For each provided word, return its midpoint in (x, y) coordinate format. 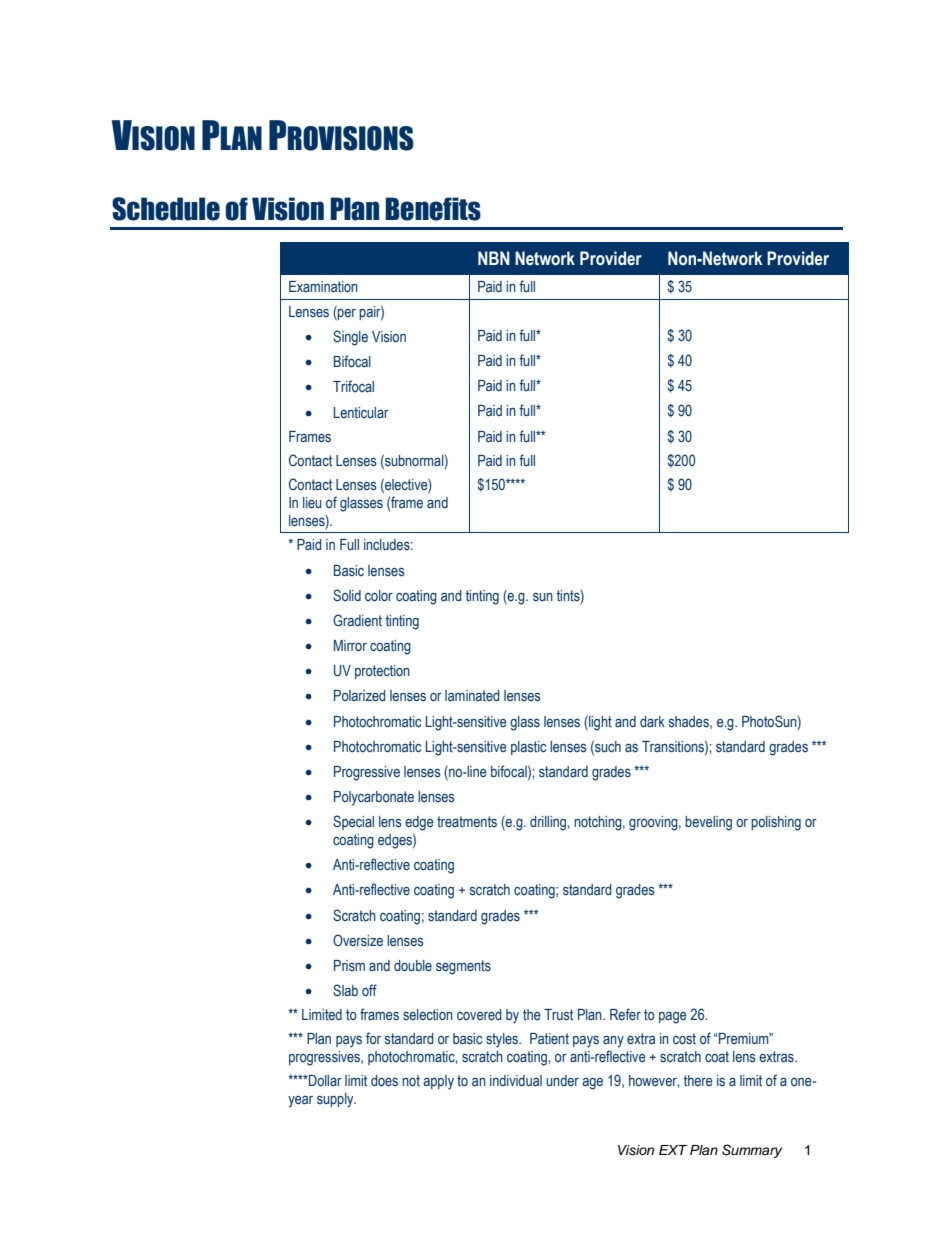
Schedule (166, 209)
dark (652, 721)
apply (438, 1082)
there (698, 1081)
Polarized (360, 696)
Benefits (433, 209)
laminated (472, 696)
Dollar (324, 1080)
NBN (494, 258)
